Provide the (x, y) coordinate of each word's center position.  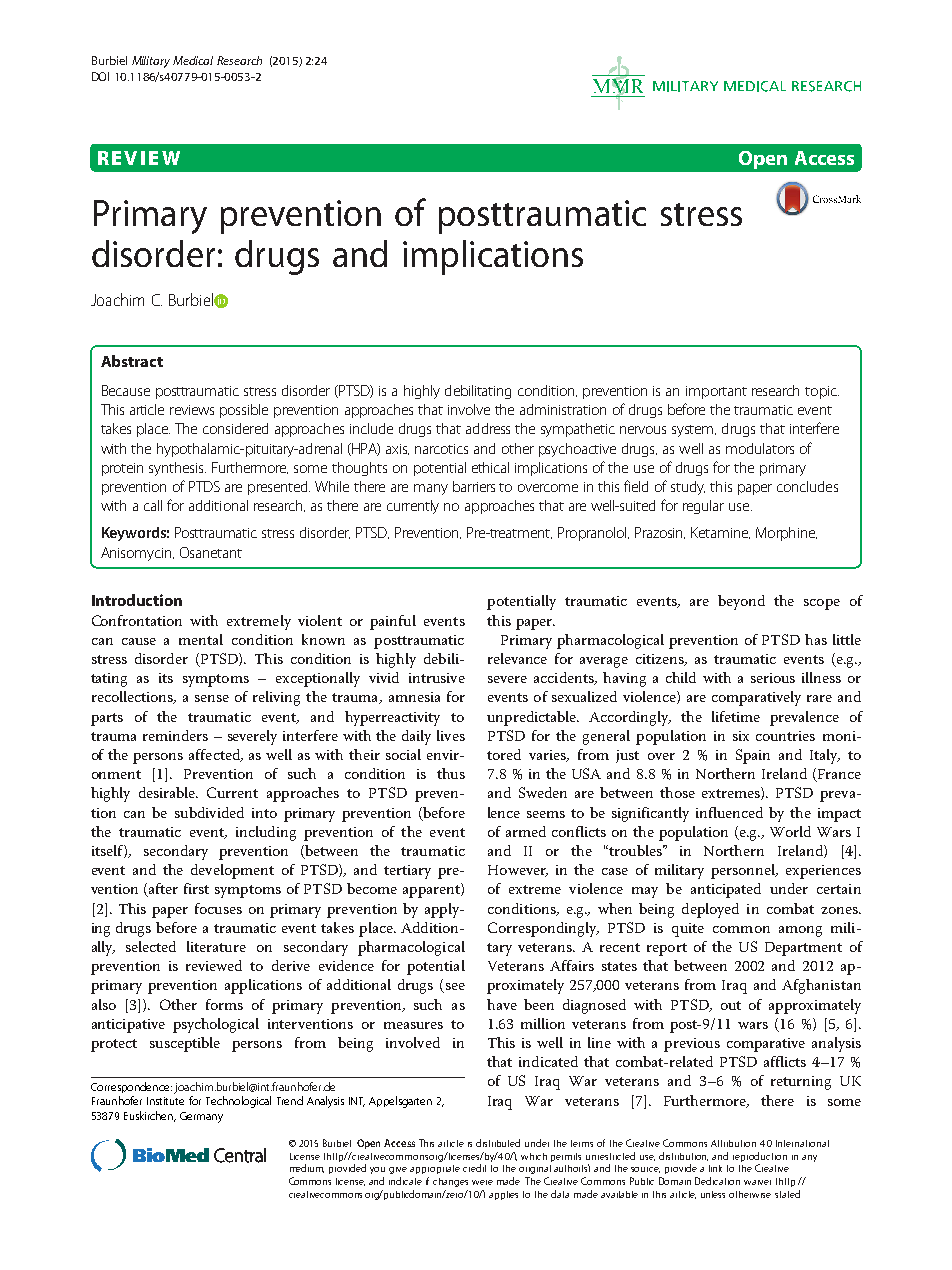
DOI (100, 76)
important (716, 392)
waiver (757, 1182)
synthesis (177, 469)
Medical (193, 60)
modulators (760, 448)
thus (451, 773)
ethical (490, 467)
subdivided (209, 812)
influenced (729, 812)
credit (474, 1168)
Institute (165, 1101)
